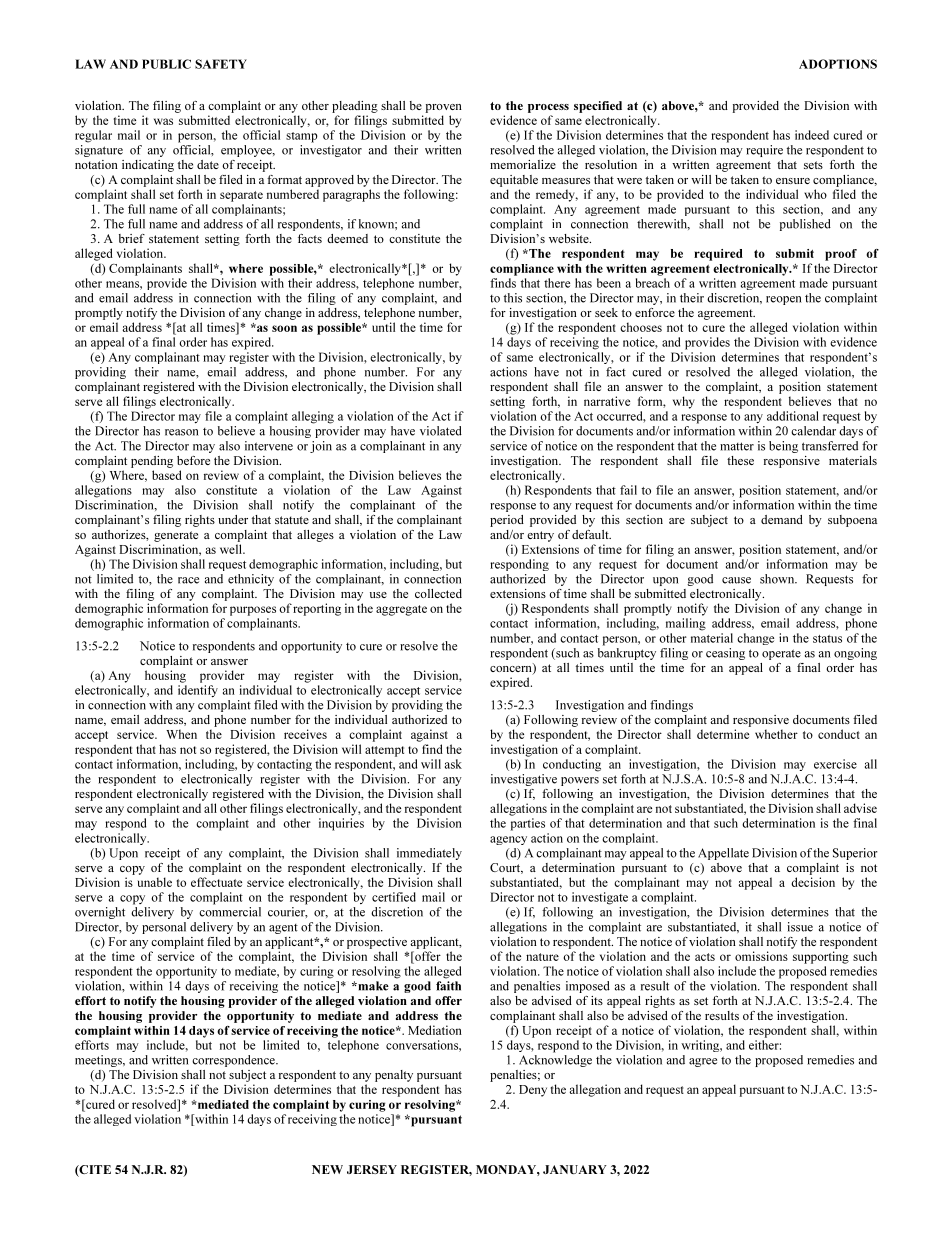 This image has width=952, height=1233. Describe the element at coordinates (812, 135) in the image. I see `indeed` at that location.
